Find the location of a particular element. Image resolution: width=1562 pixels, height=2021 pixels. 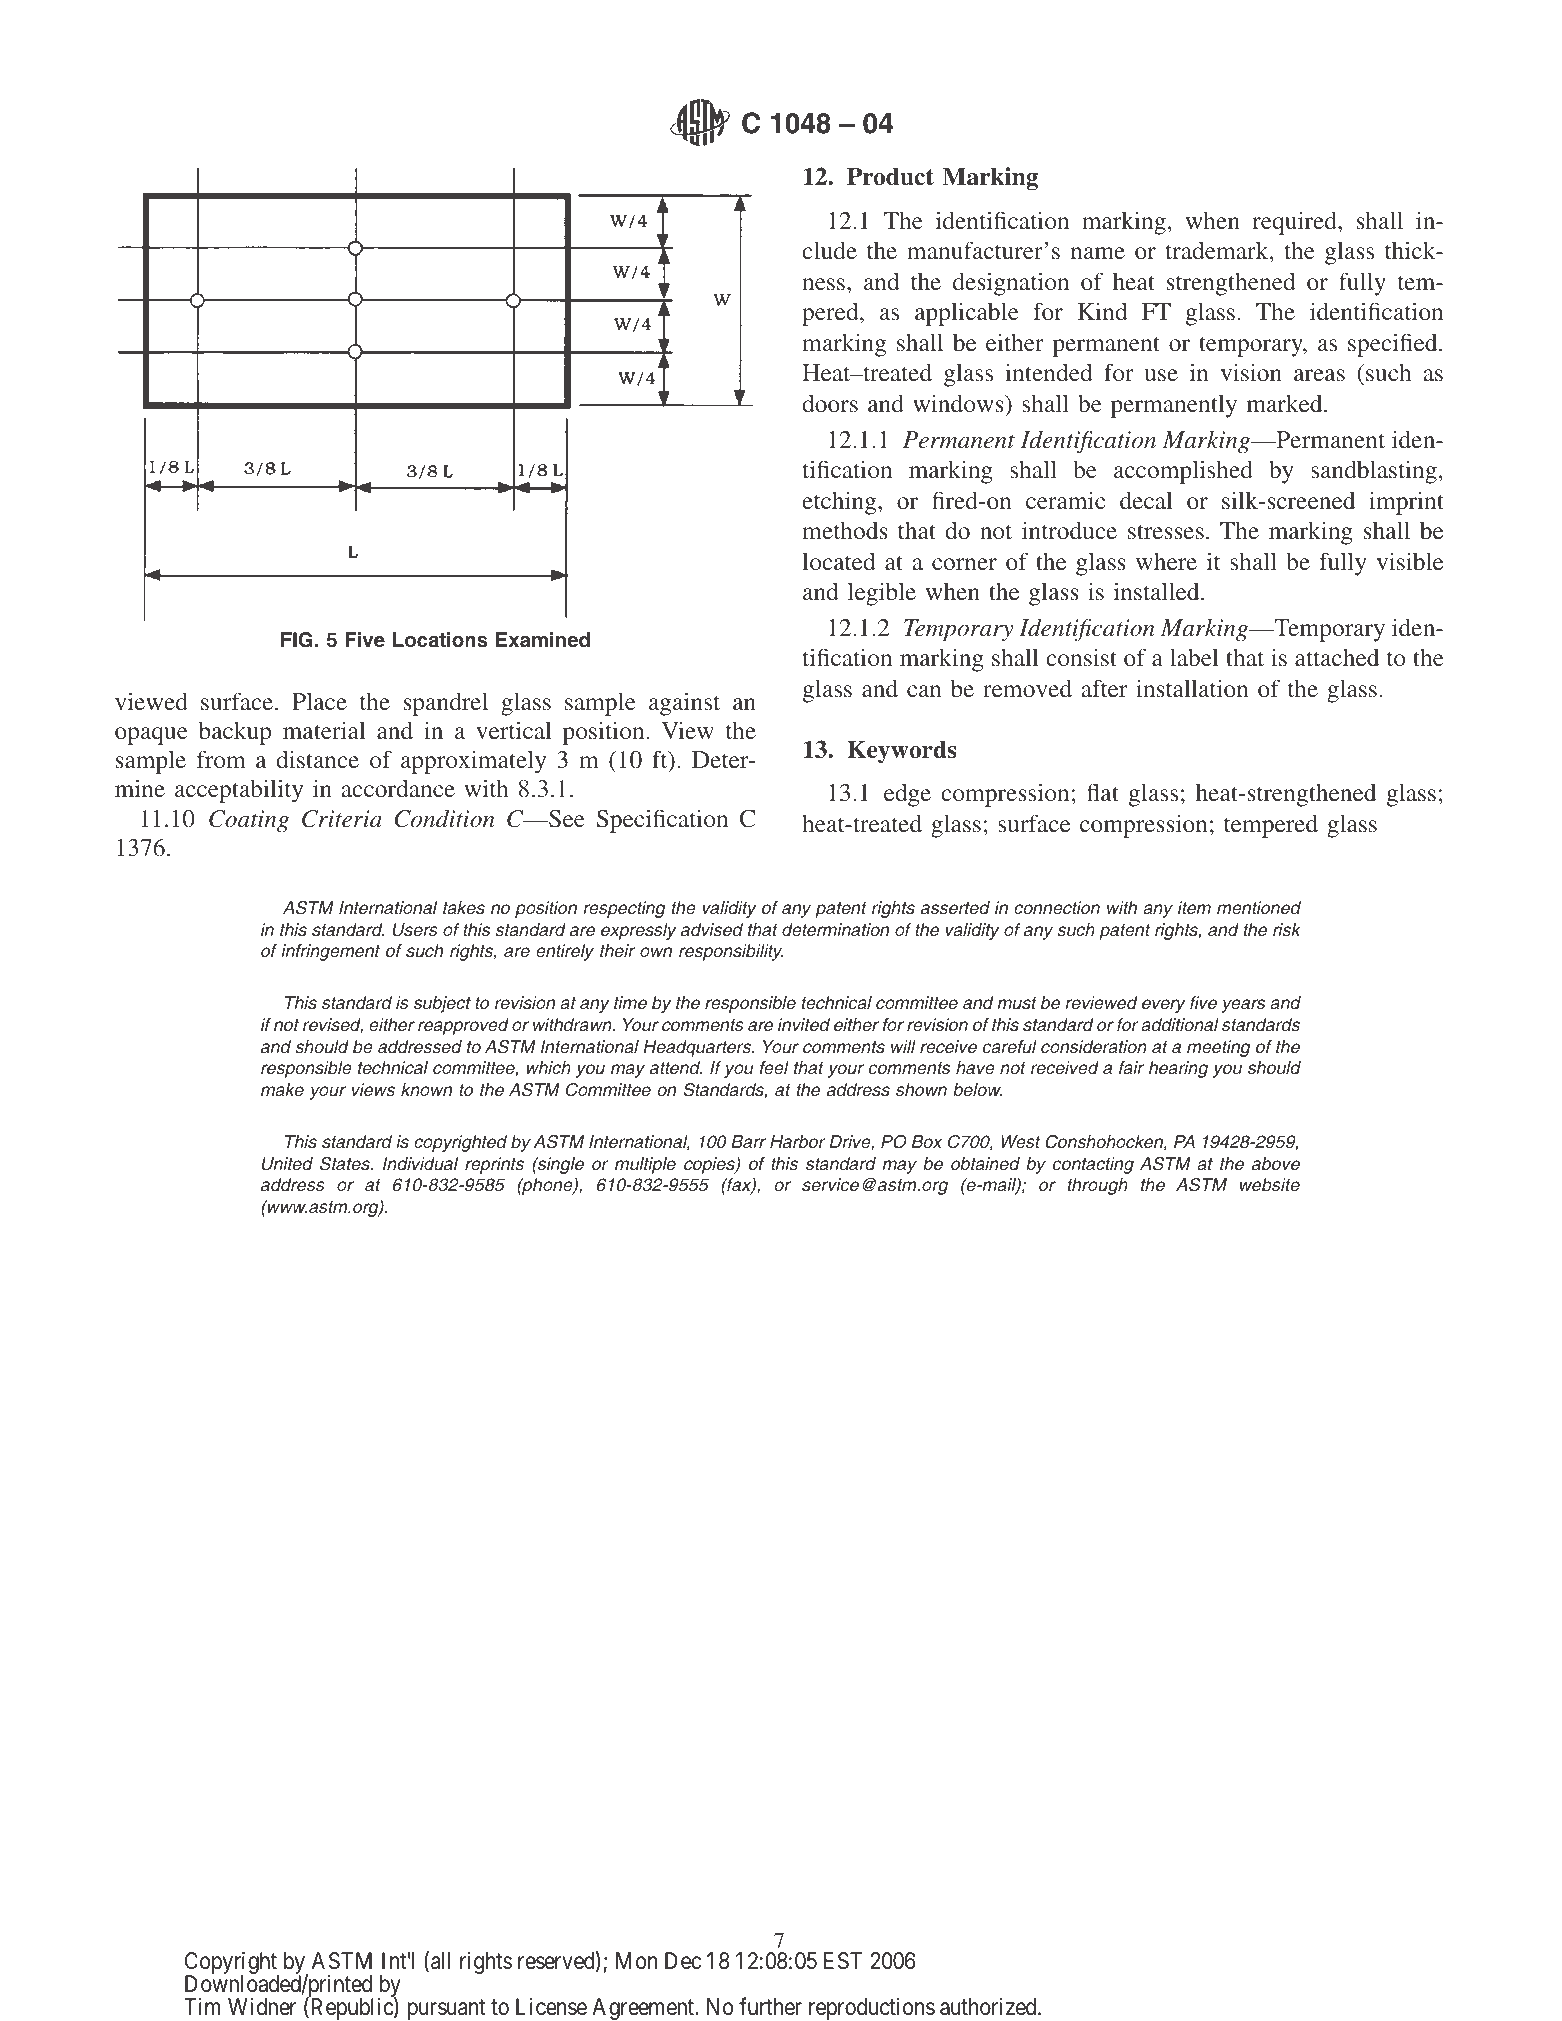

above is located at coordinates (1276, 1164).
